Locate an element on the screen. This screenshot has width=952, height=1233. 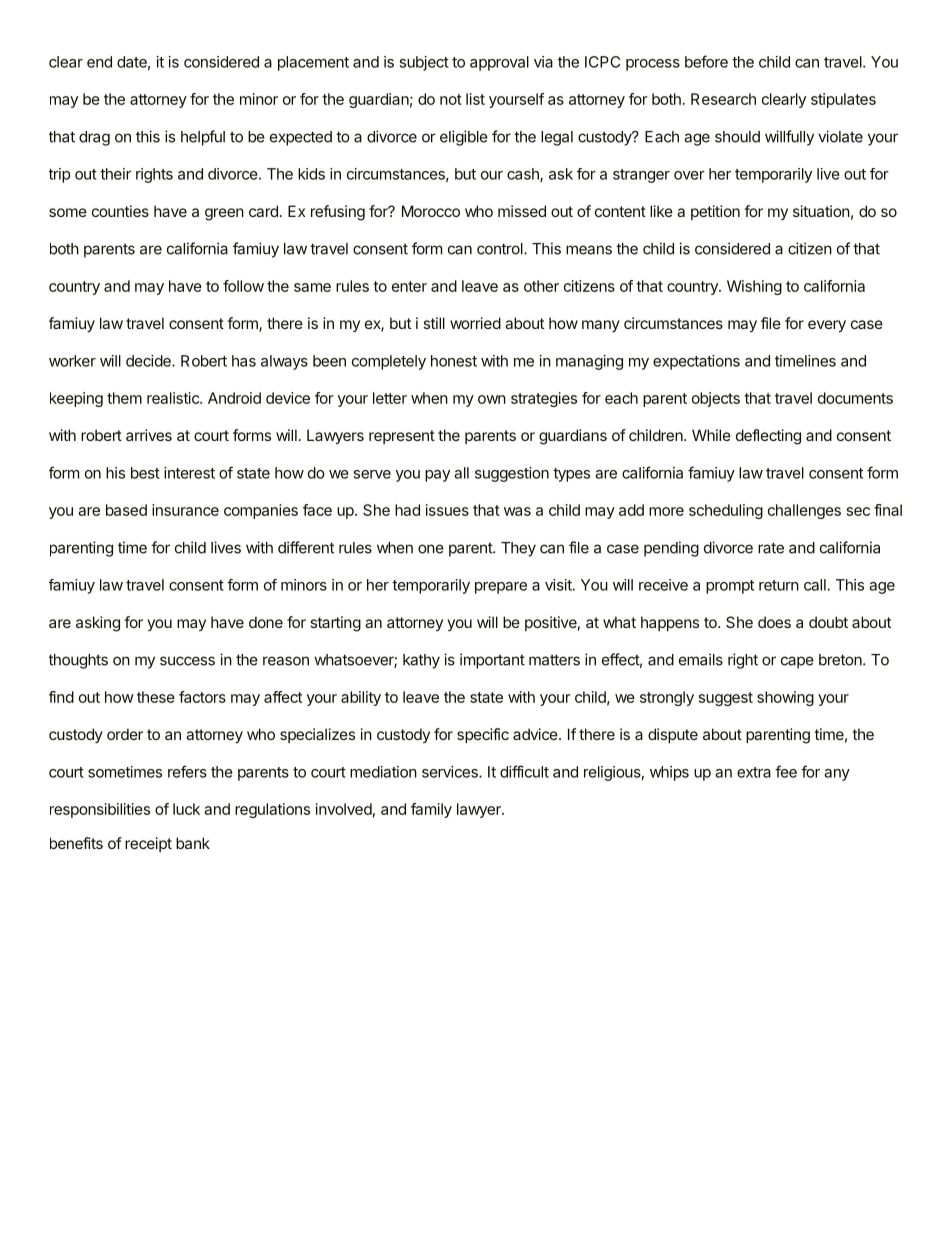
does is located at coordinates (774, 622).
